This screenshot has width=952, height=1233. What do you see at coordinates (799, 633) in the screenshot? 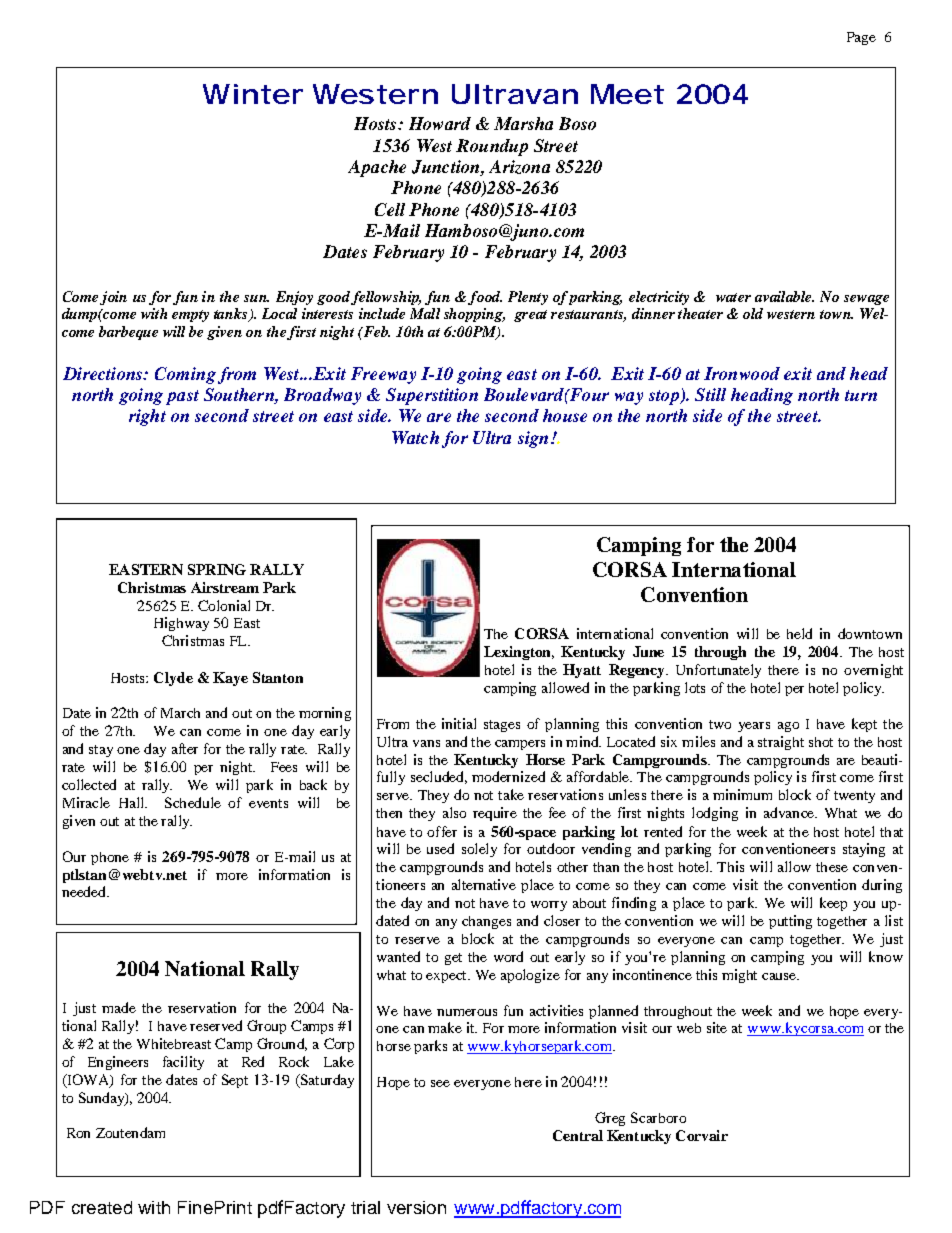
I see `held` at bounding box center [799, 633].
